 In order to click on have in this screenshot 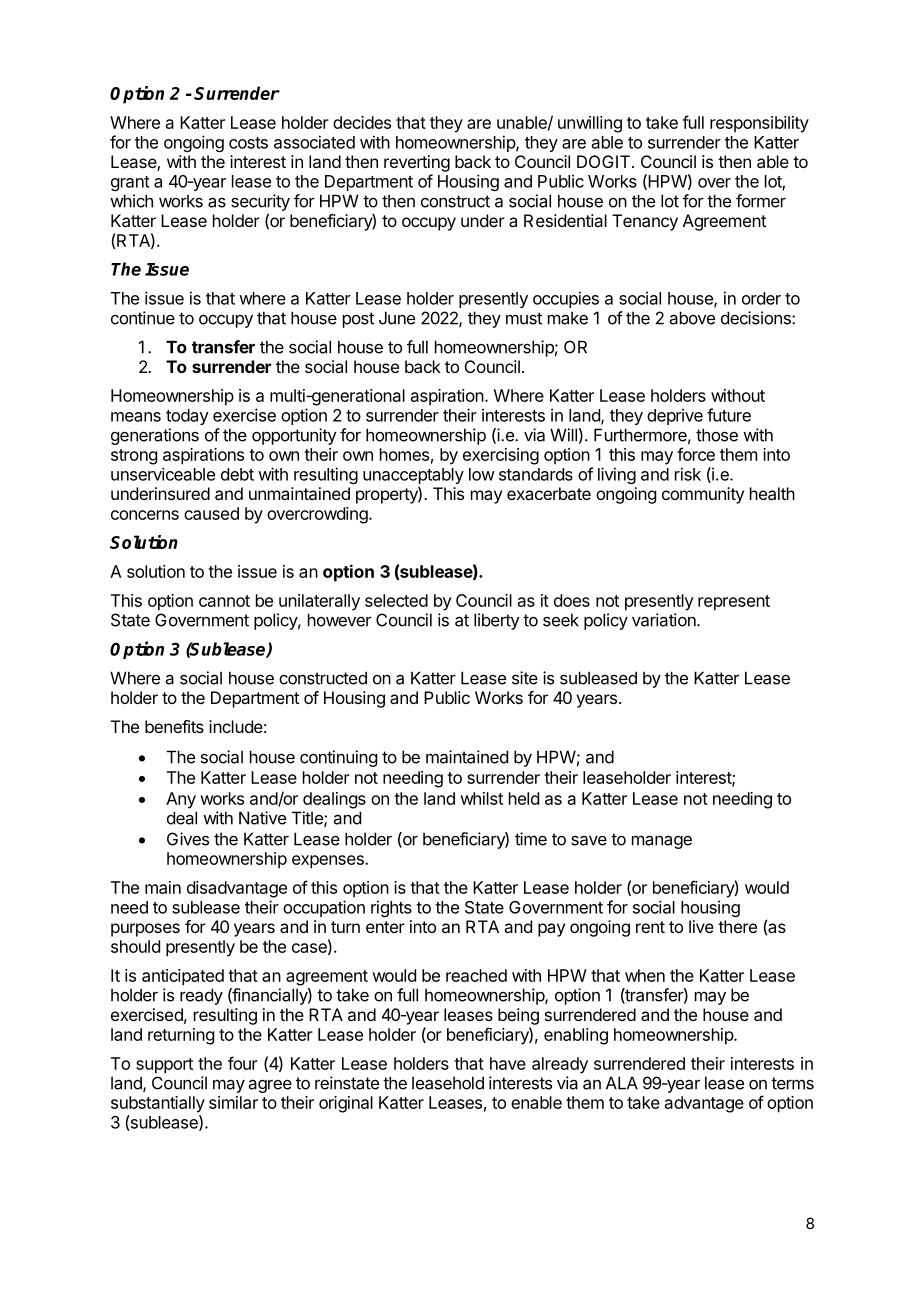, I will do `click(508, 1063)`.
